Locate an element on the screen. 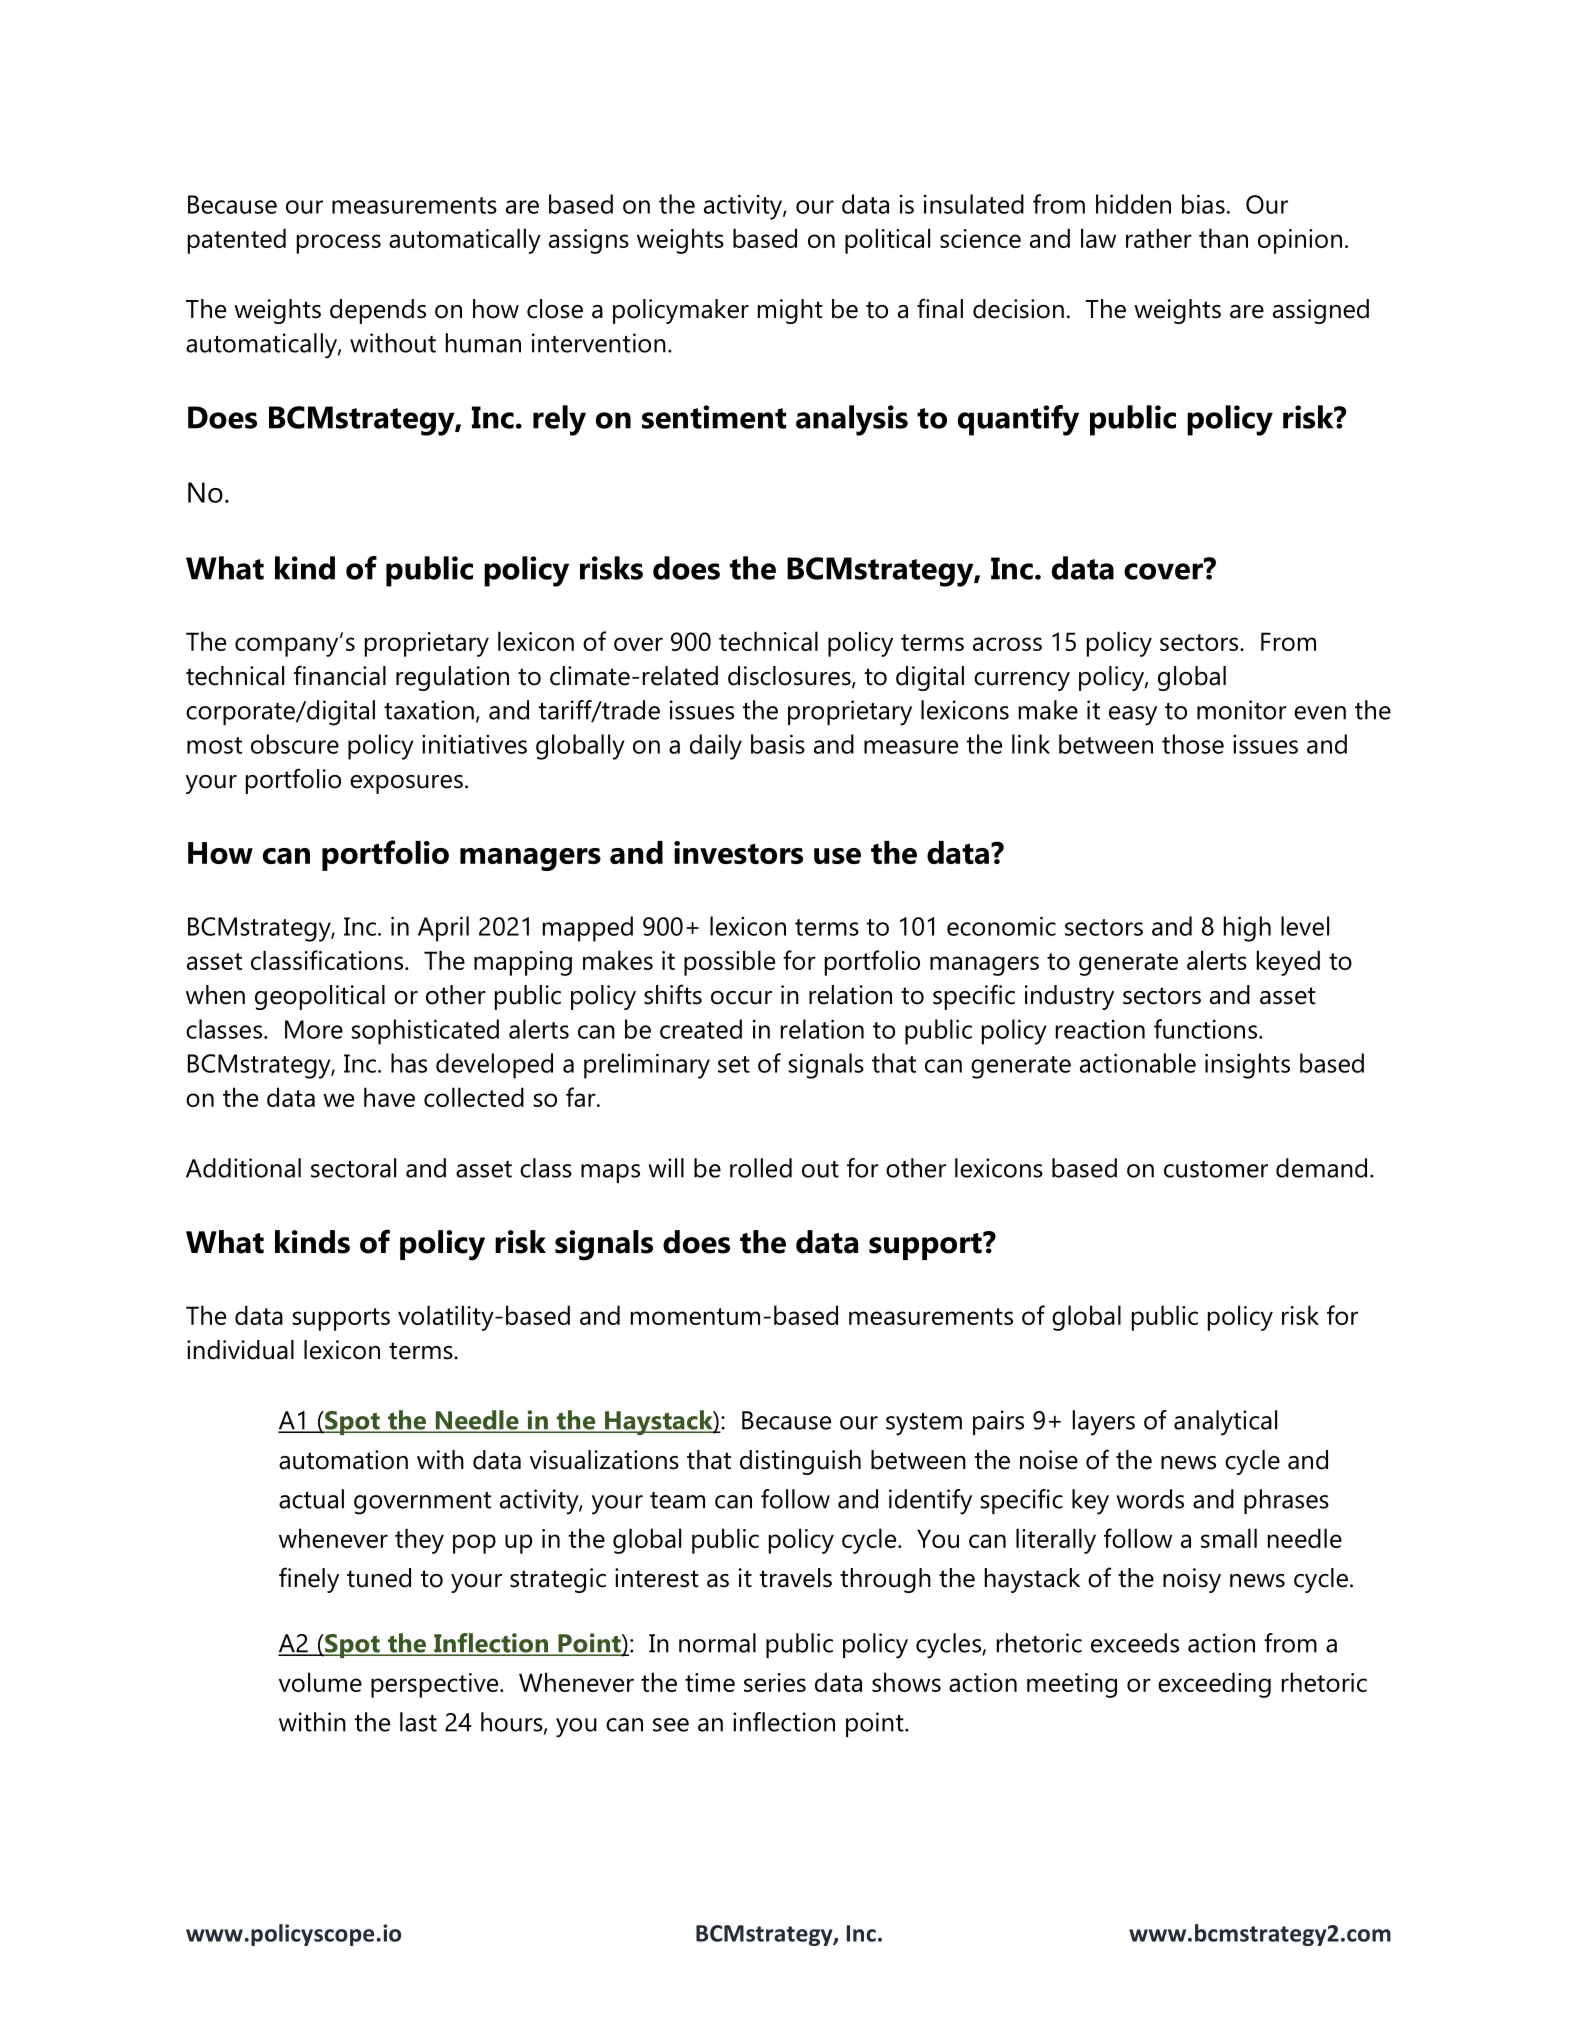 This screenshot has width=1578, height=2041. quantify is located at coordinates (1018, 420).
